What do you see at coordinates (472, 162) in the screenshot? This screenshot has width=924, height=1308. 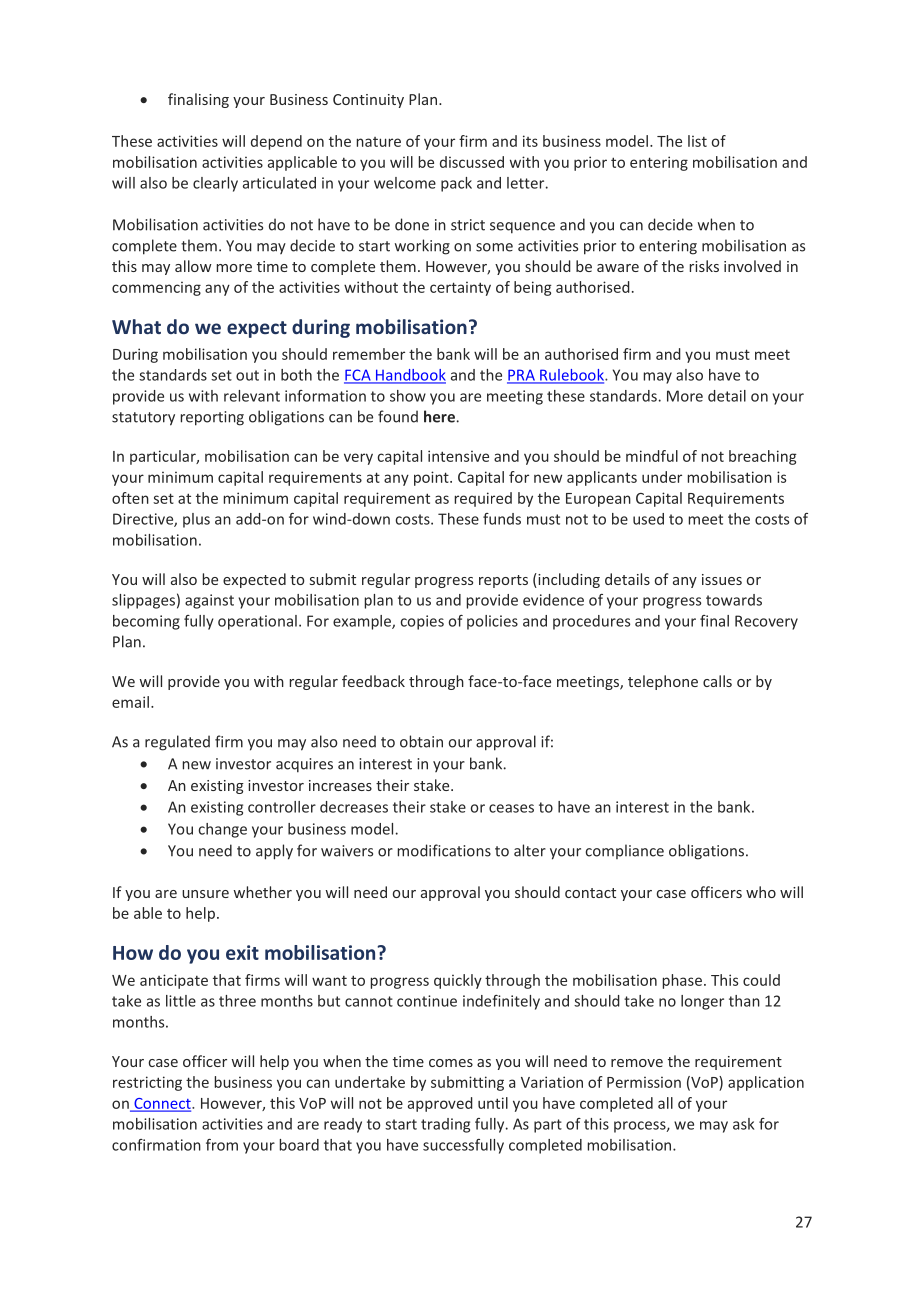 I see `discussed` at bounding box center [472, 162].
